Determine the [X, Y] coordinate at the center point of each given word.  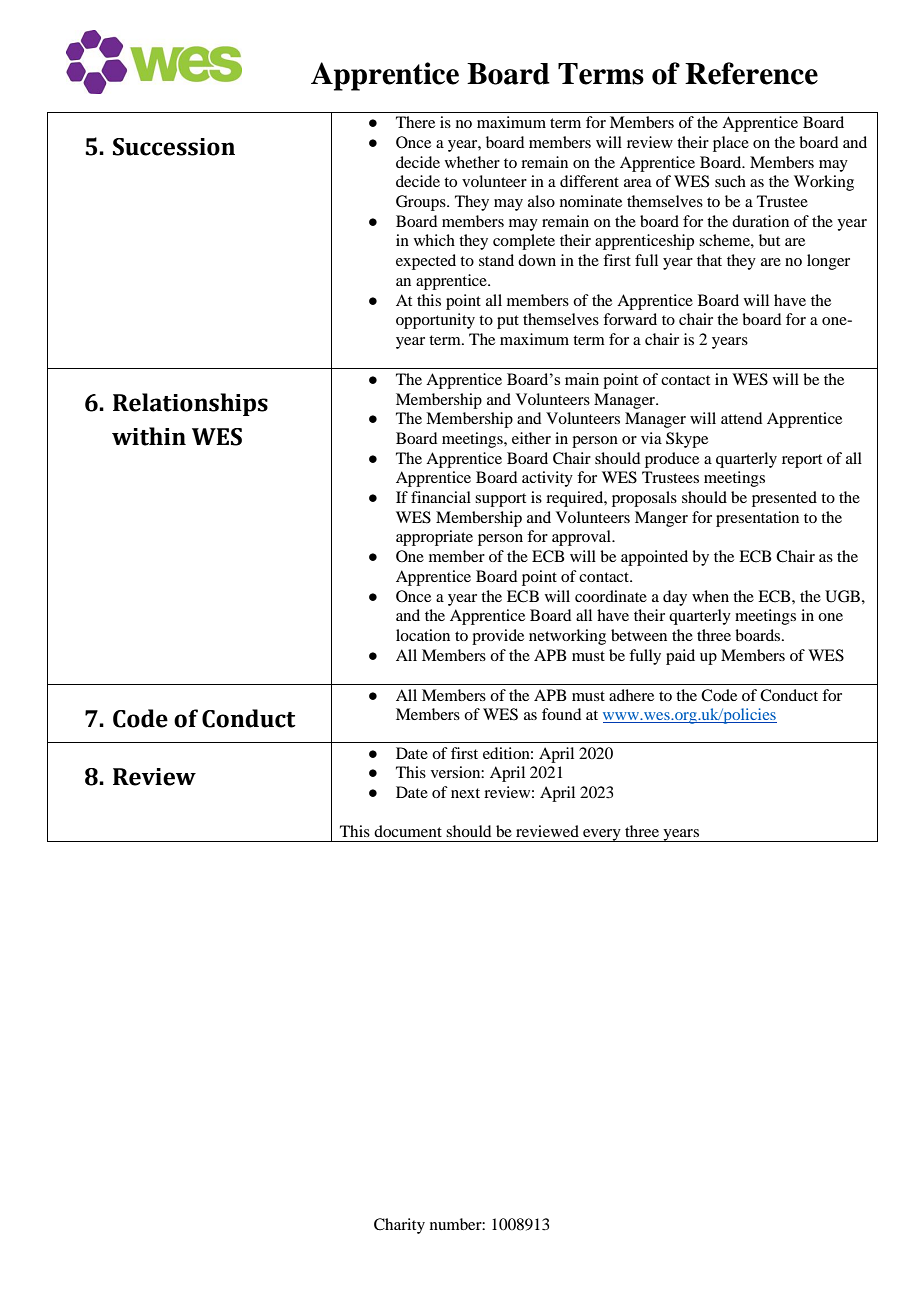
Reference [751, 73]
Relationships [190, 404]
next [465, 793]
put [508, 322]
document [408, 831]
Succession [174, 147]
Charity [399, 1226]
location [423, 635]
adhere [631, 695]
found [561, 714]
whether [472, 162]
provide [498, 637]
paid [680, 657]
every [602, 835]
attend [741, 418]
